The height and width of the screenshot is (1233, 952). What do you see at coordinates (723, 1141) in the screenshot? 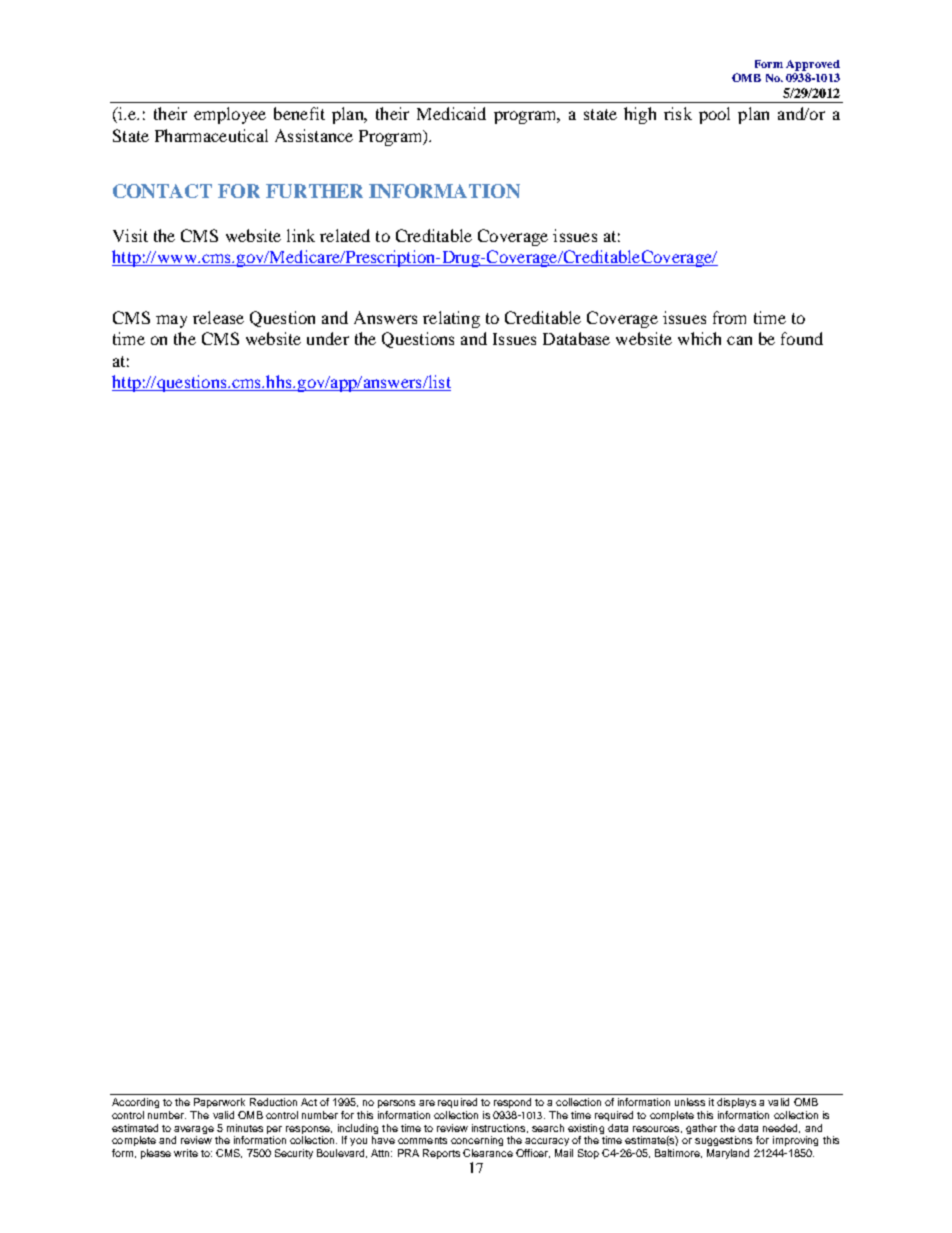
I see `suggestions` at bounding box center [723, 1141].
